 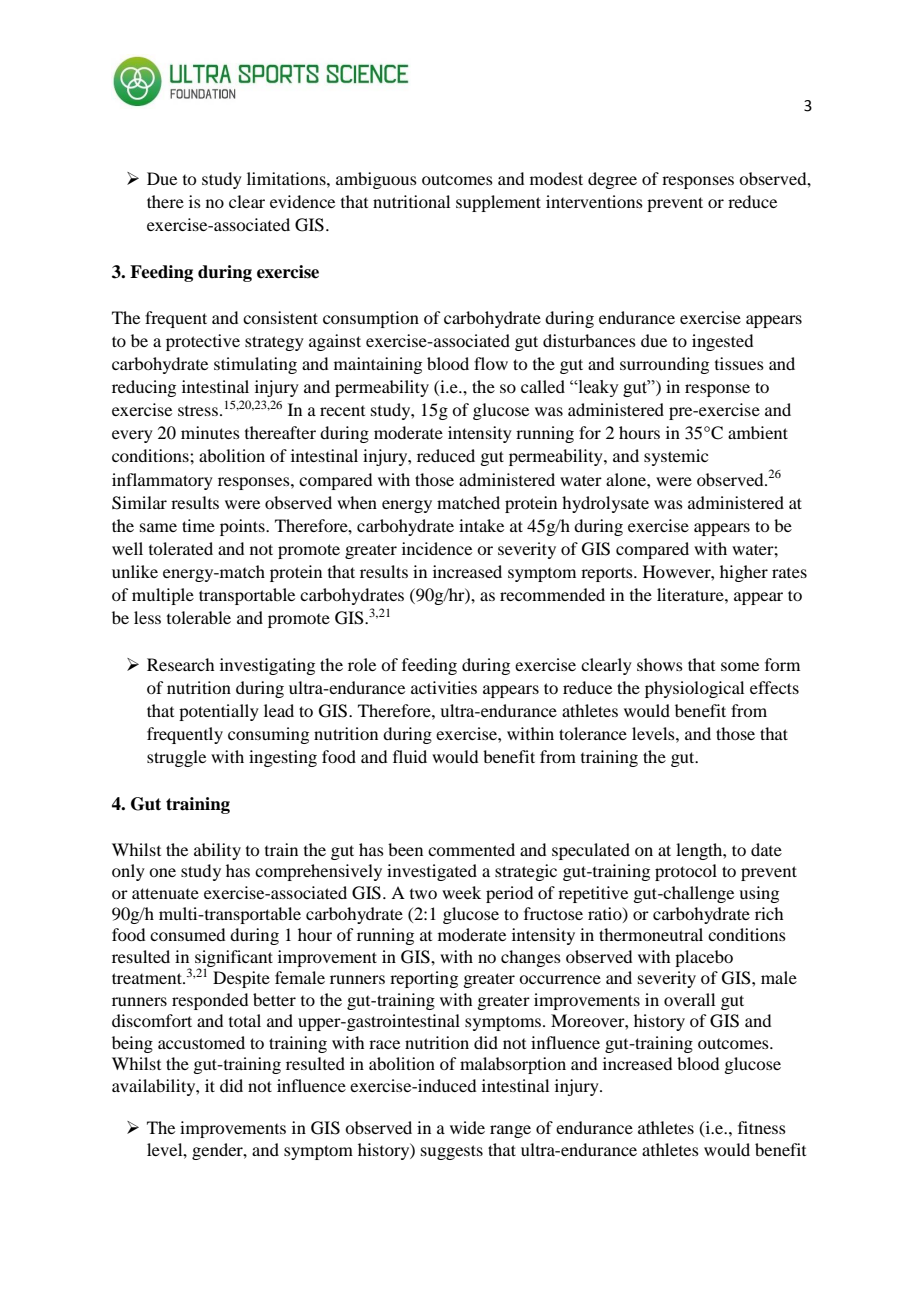 I want to click on accustomed, so click(x=201, y=1042).
